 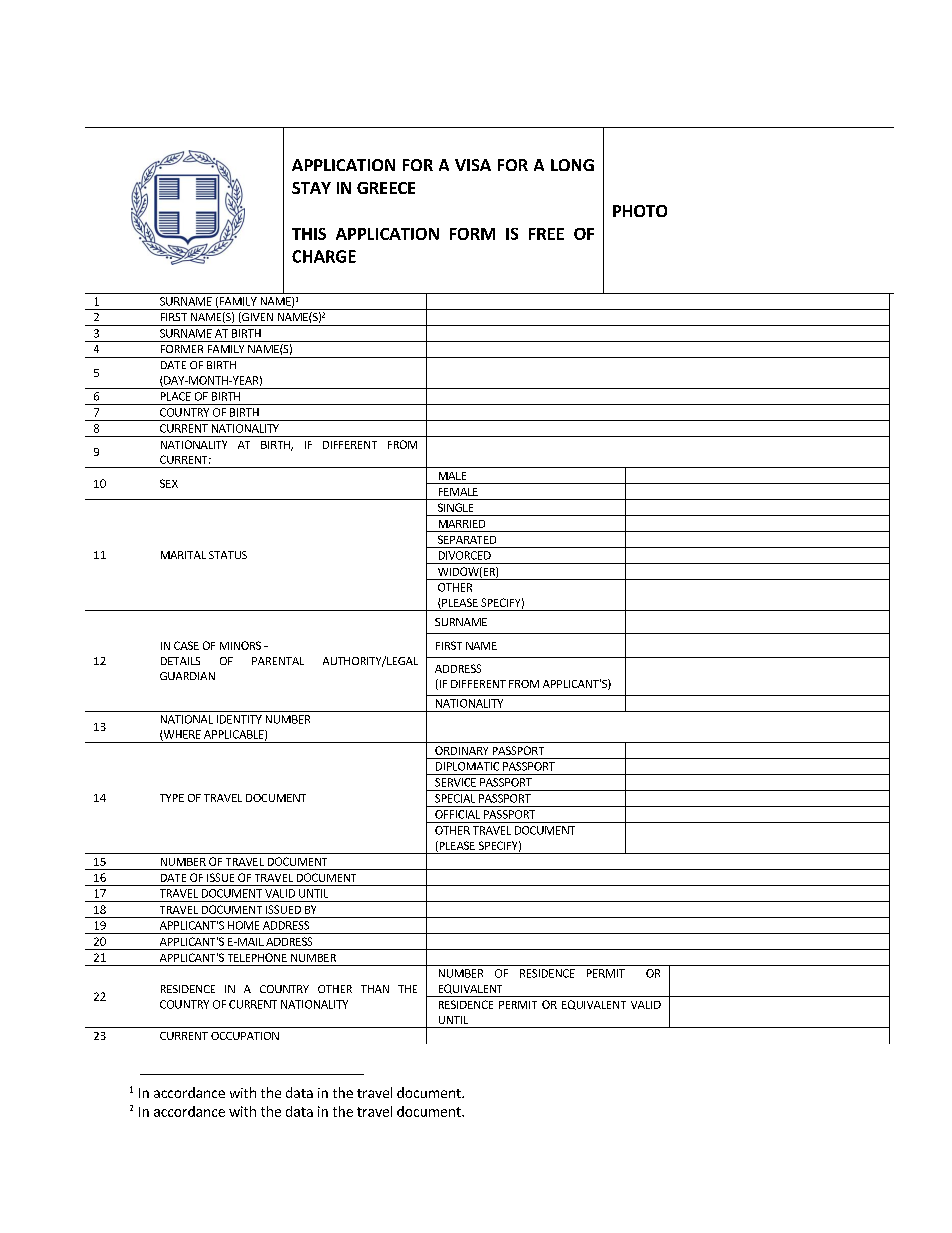 What do you see at coordinates (228, 555) in the screenshot?
I see `STATUS` at bounding box center [228, 555].
